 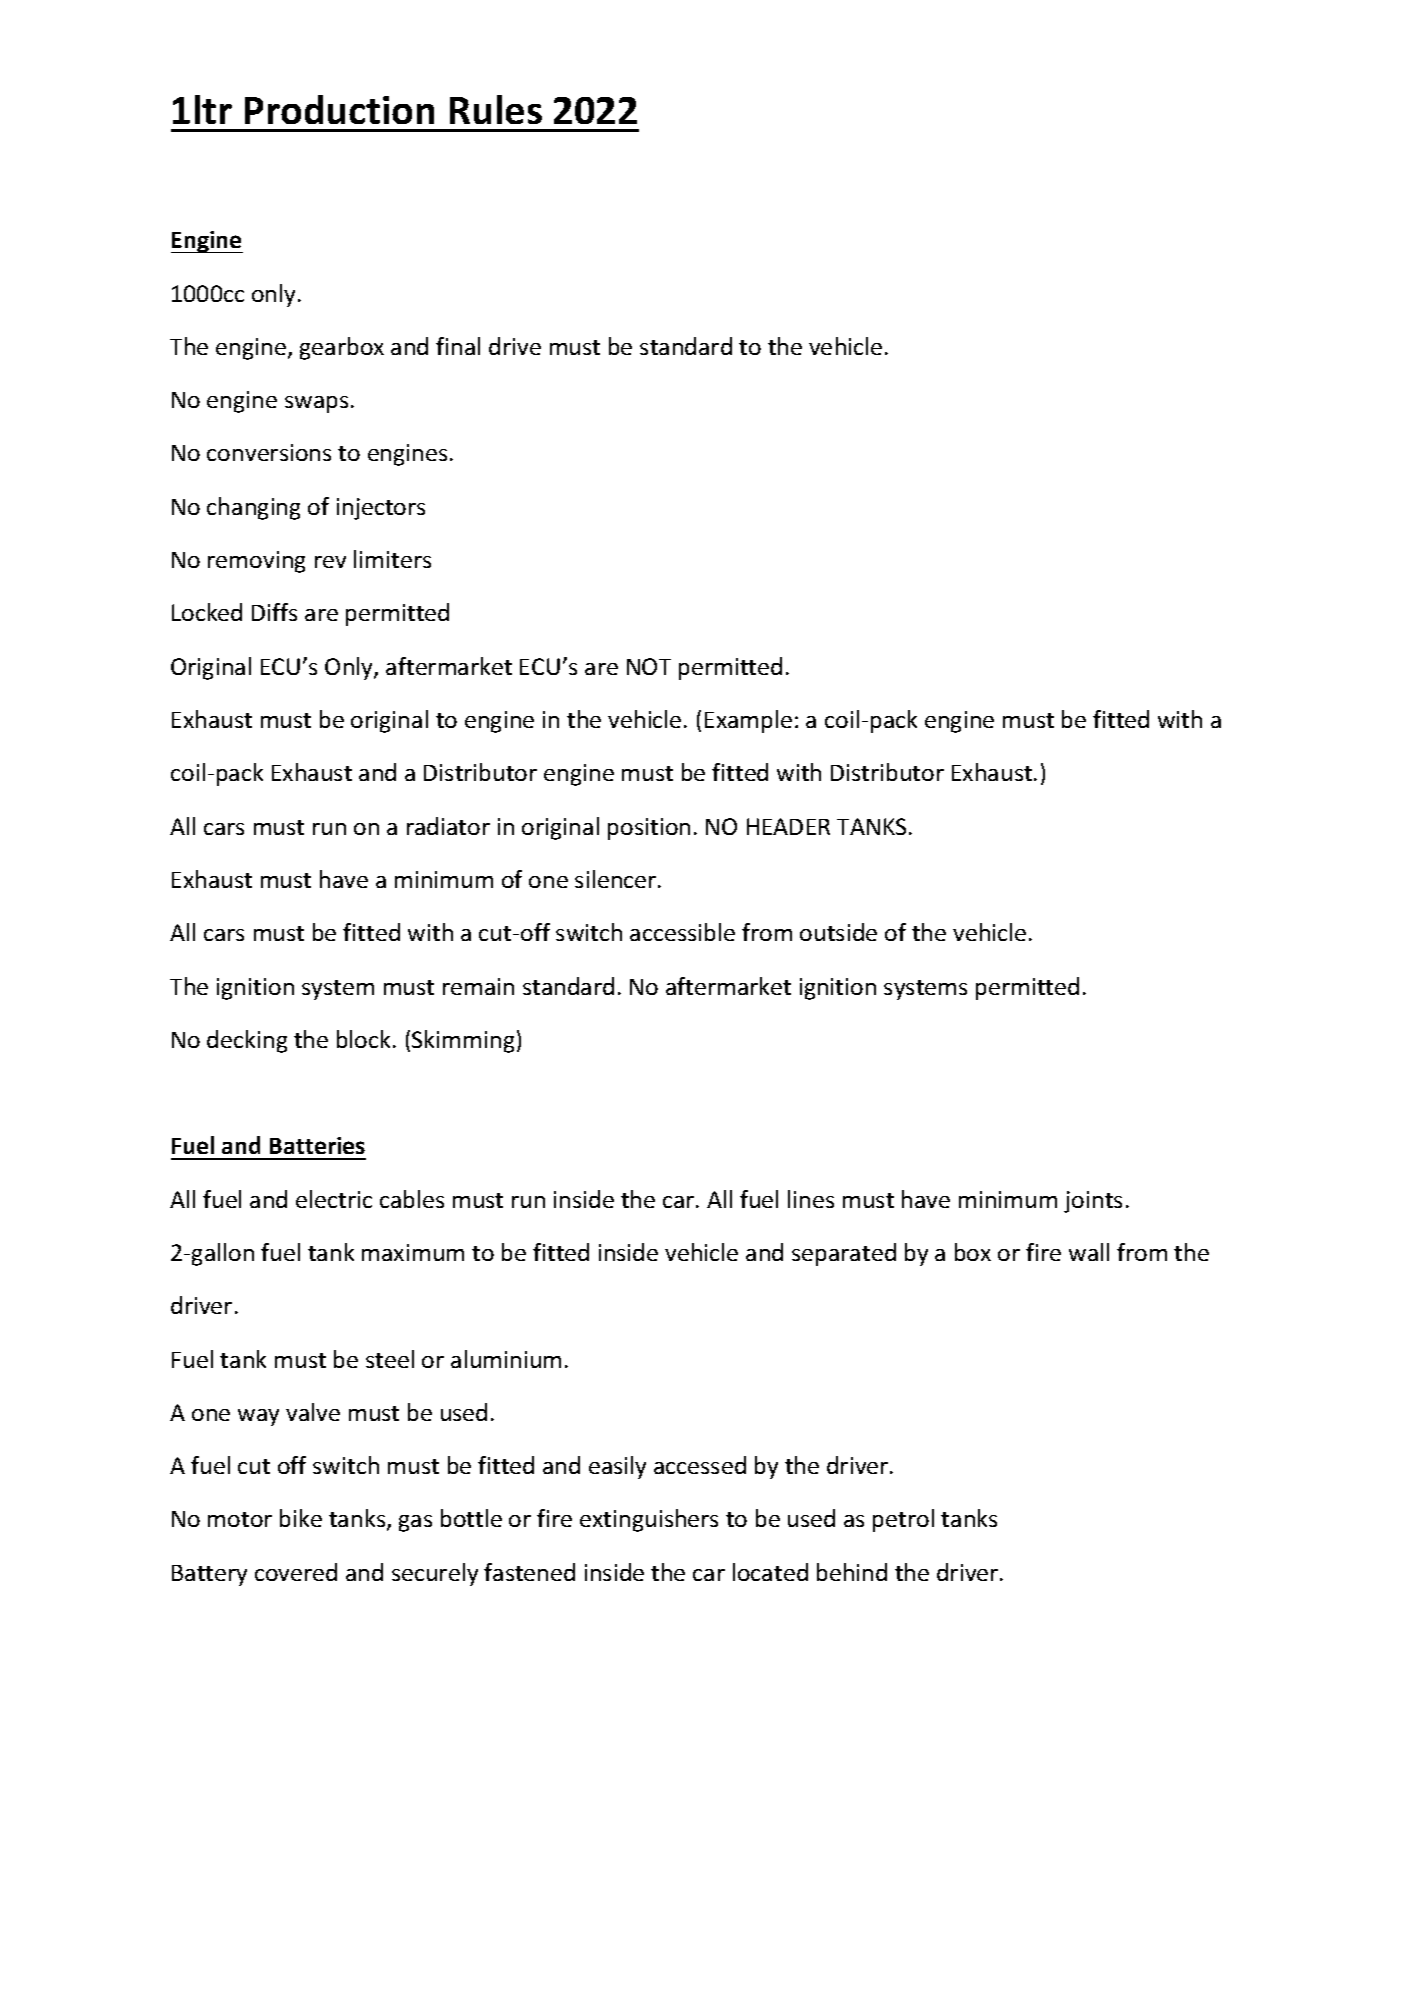 I want to click on bike, so click(x=301, y=1518).
